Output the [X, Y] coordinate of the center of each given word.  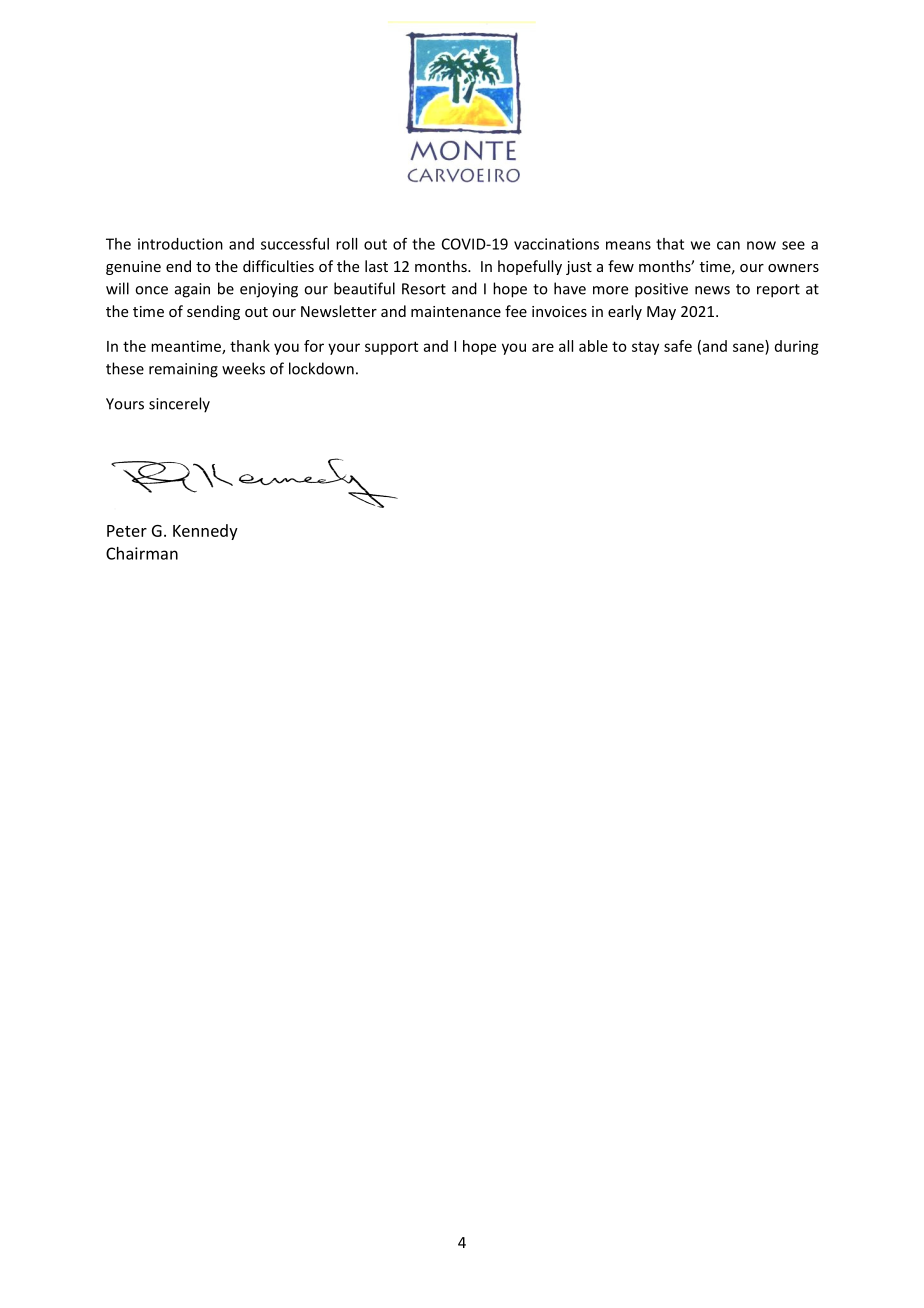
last [376, 266]
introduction [180, 244]
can [728, 245]
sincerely [179, 405]
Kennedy [205, 532]
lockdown [321, 368]
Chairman [142, 553]
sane [748, 347]
